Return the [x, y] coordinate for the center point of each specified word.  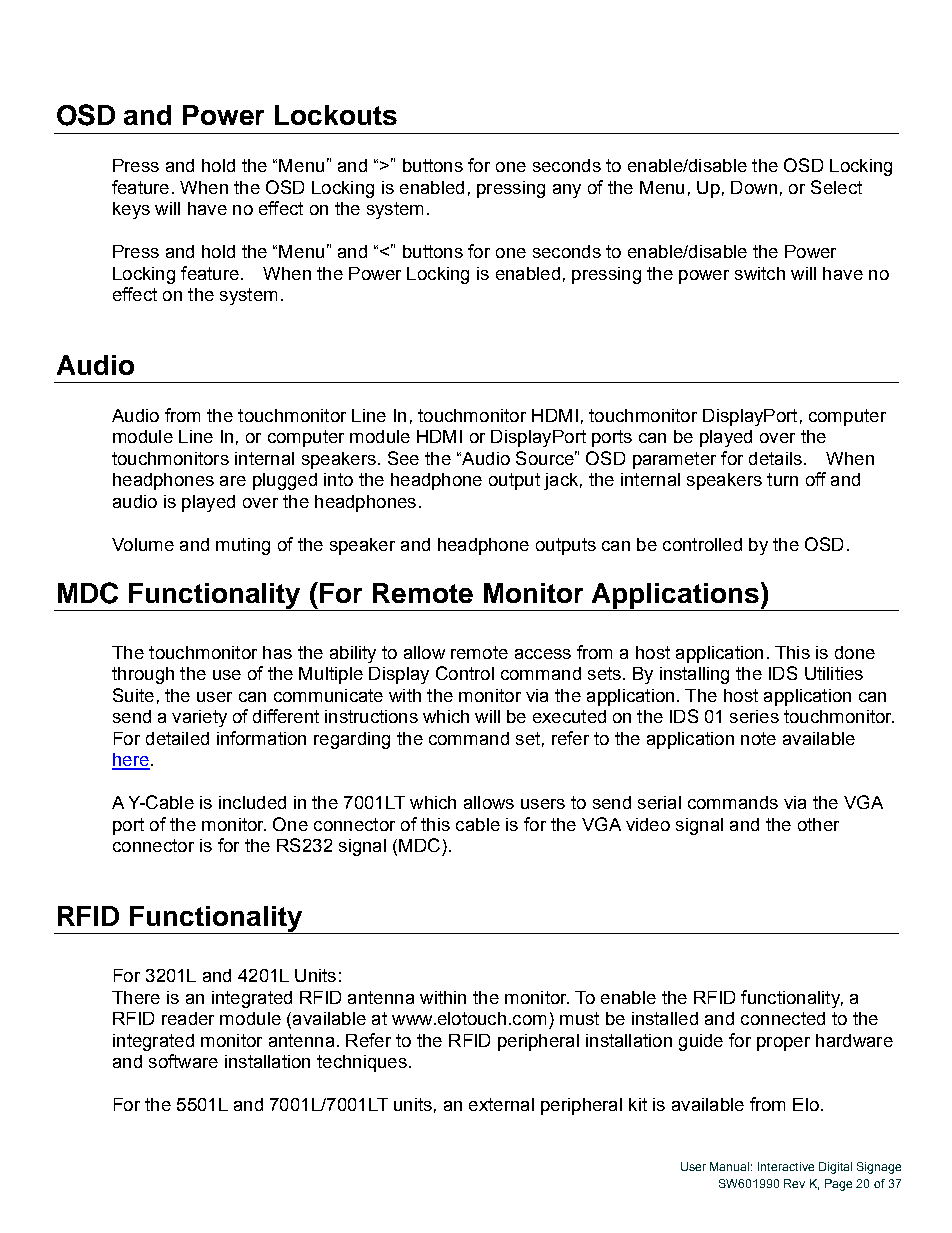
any [567, 191]
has [277, 652]
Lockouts [336, 115]
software [183, 1061]
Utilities [834, 673]
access [543, 654]
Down [754, 187]
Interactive [786, 1166]
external [501, 1104]
